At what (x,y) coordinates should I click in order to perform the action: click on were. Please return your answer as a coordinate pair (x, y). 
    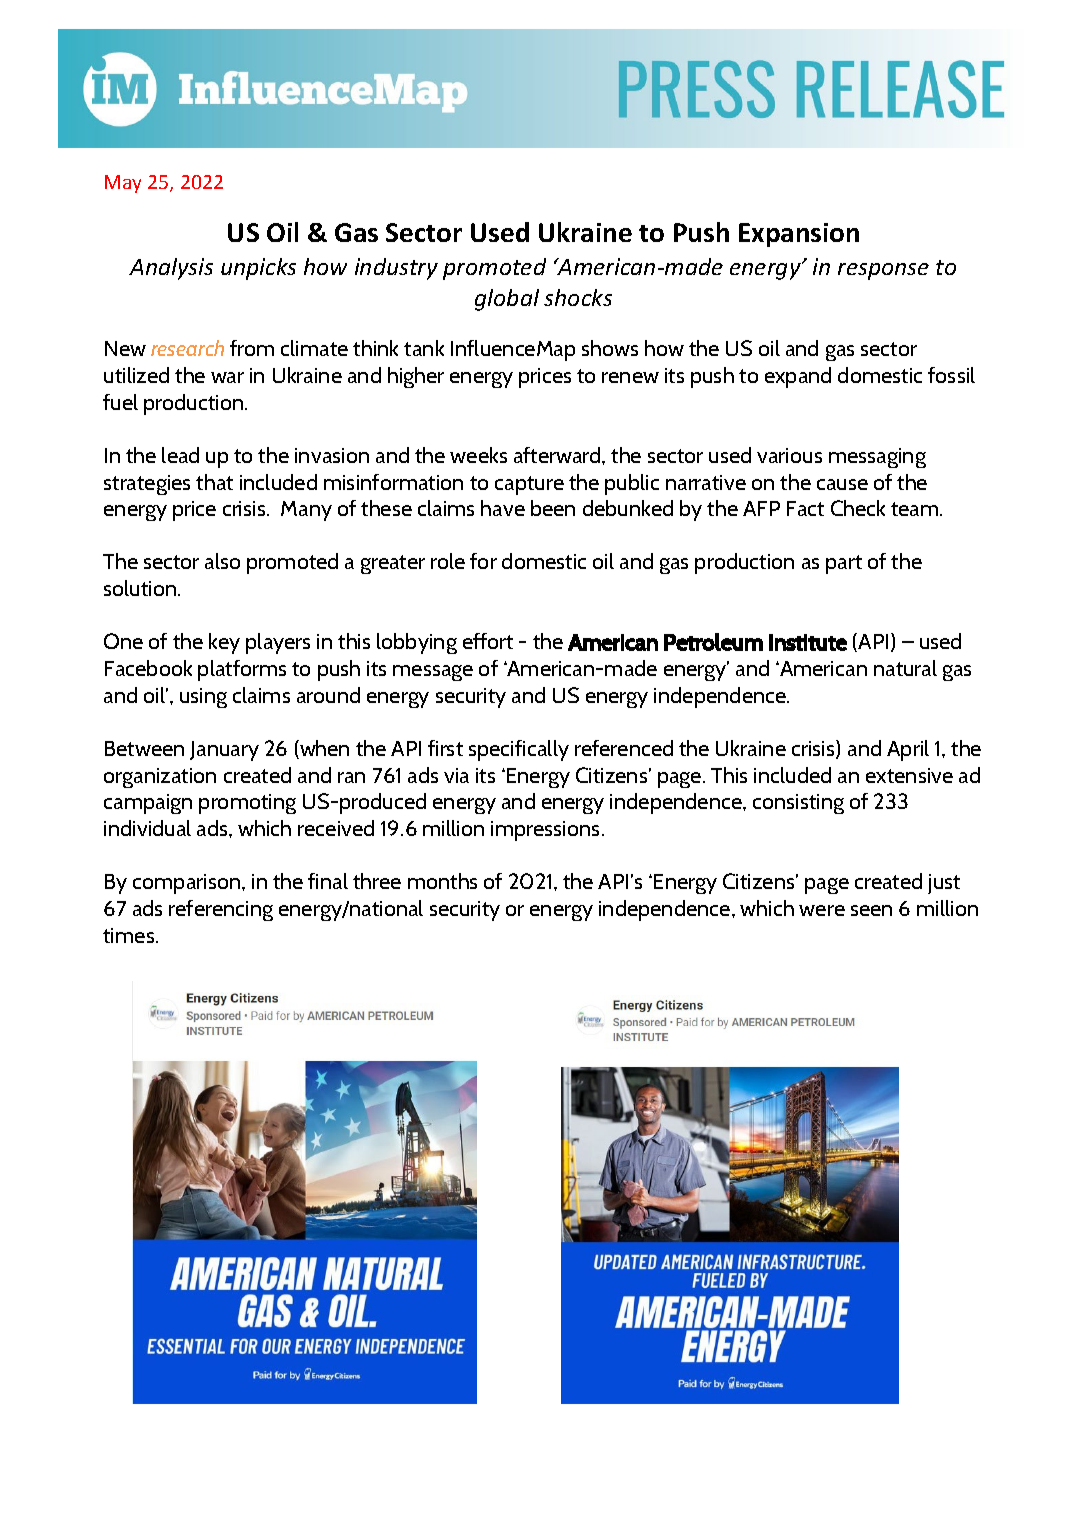
    Looking at the image, I should click on (822, 910).
